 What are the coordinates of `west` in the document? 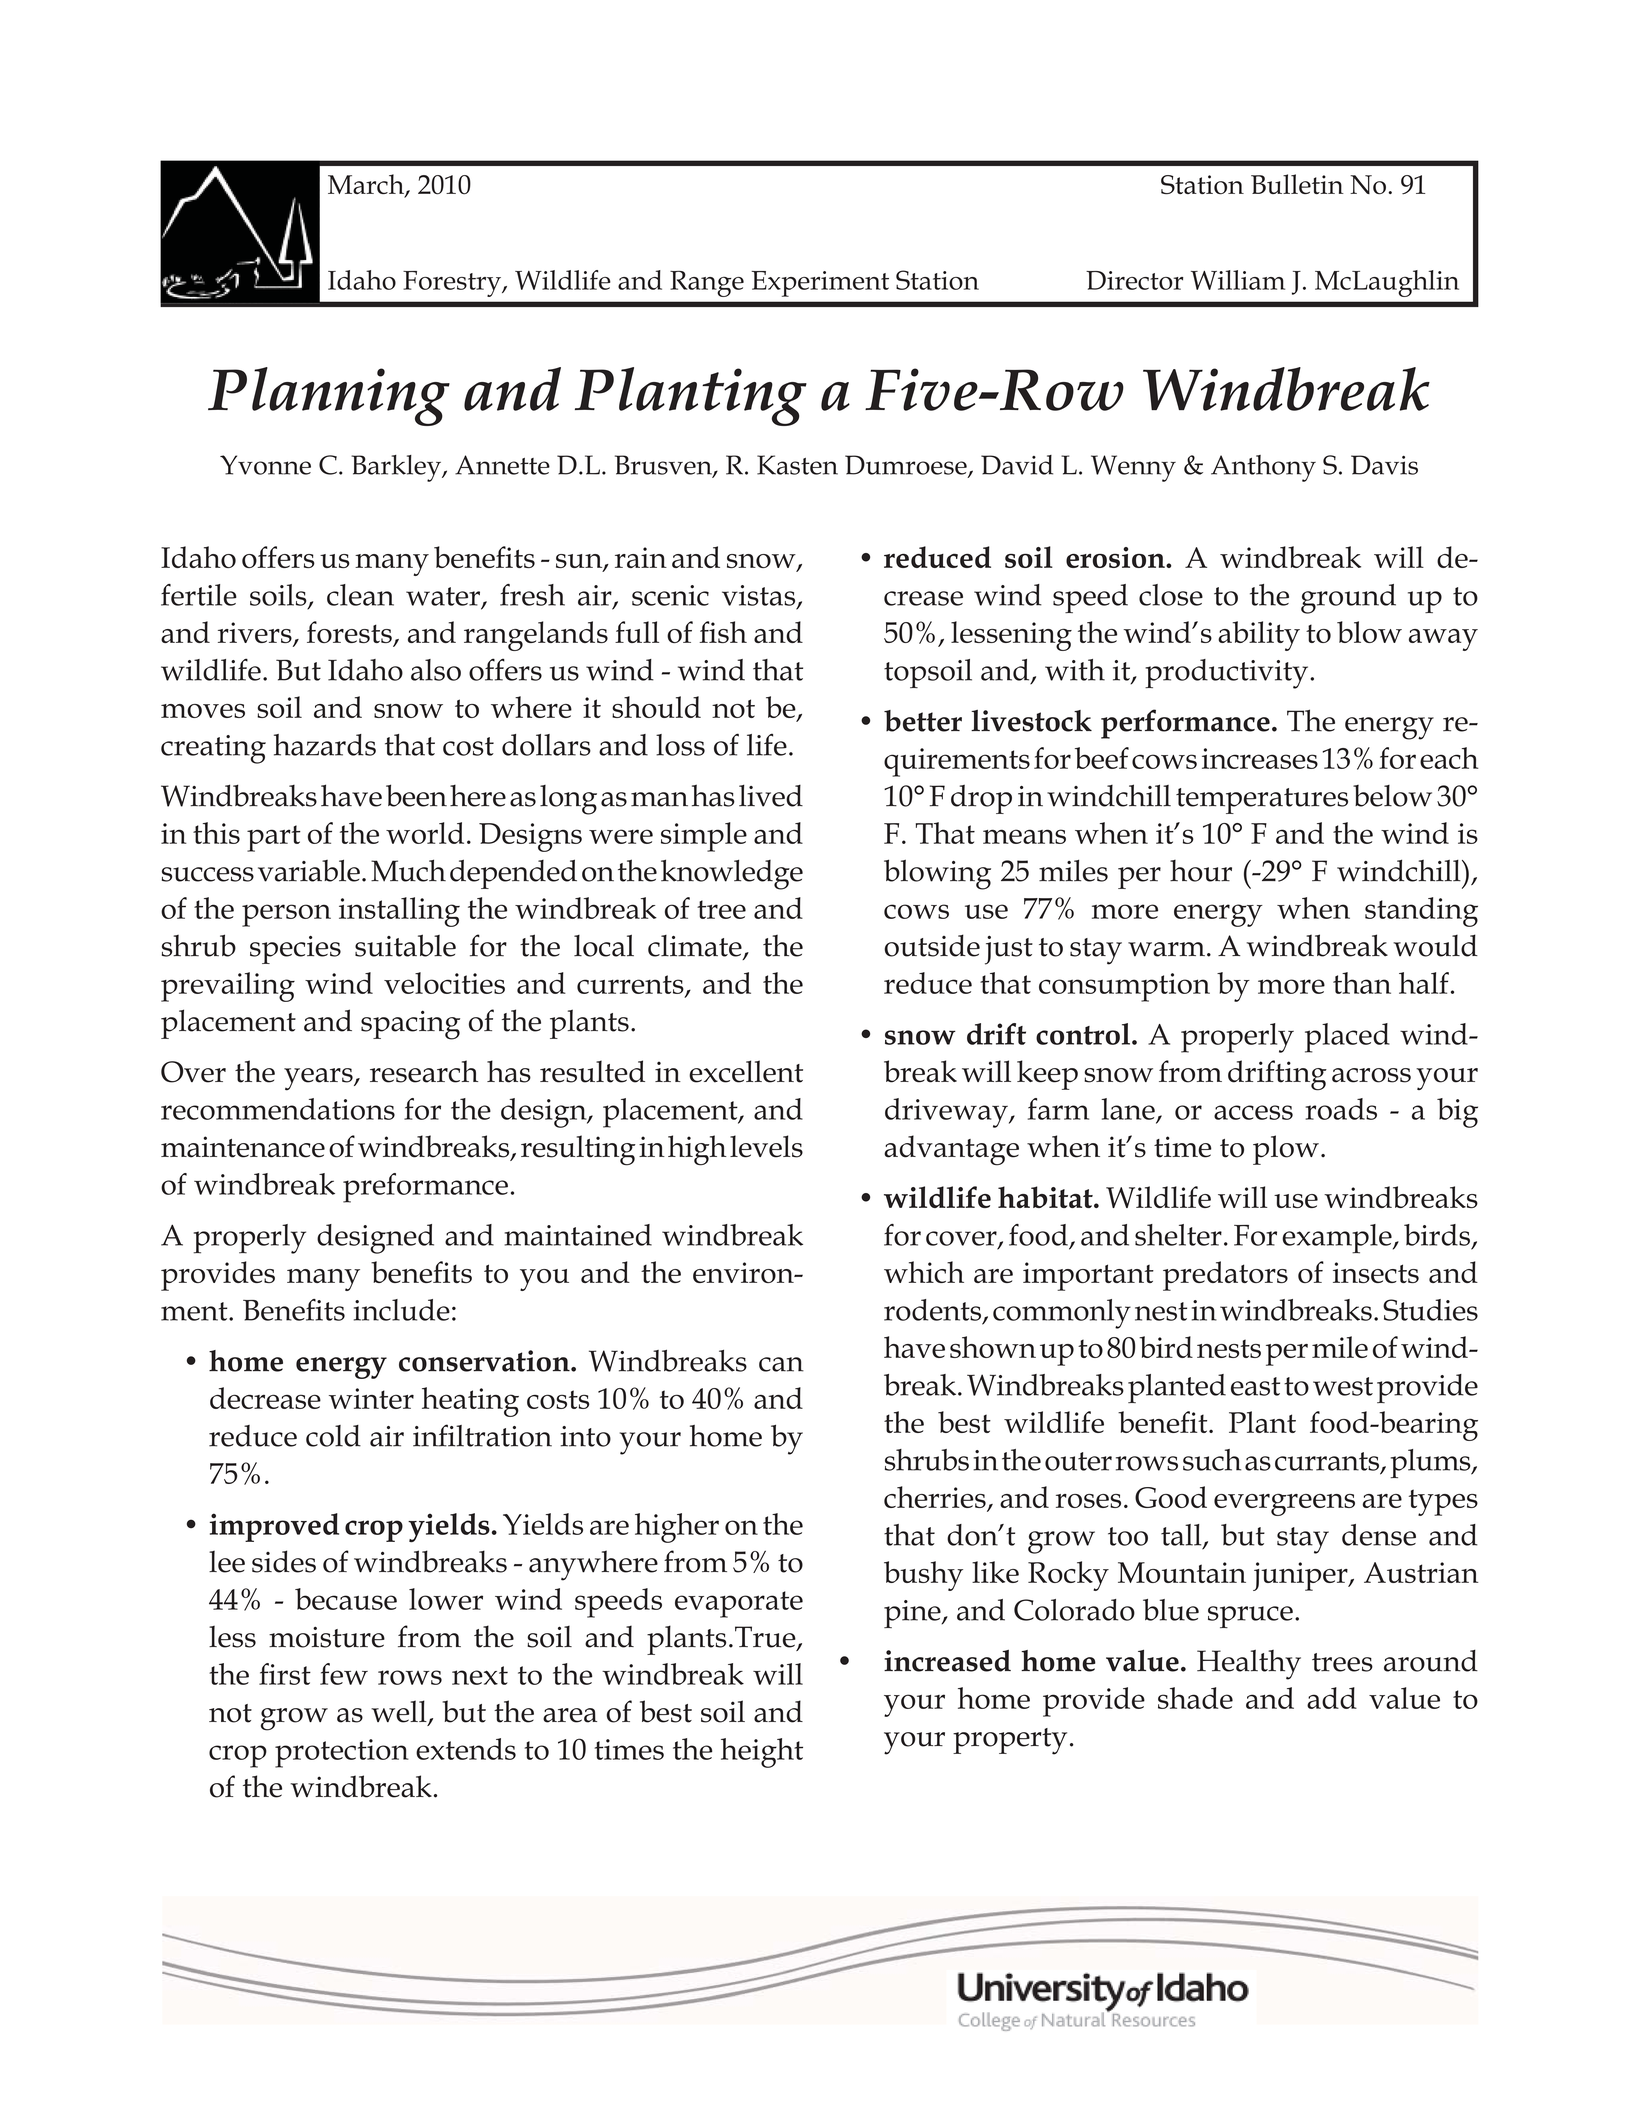 It's located at (1343, 1386).
